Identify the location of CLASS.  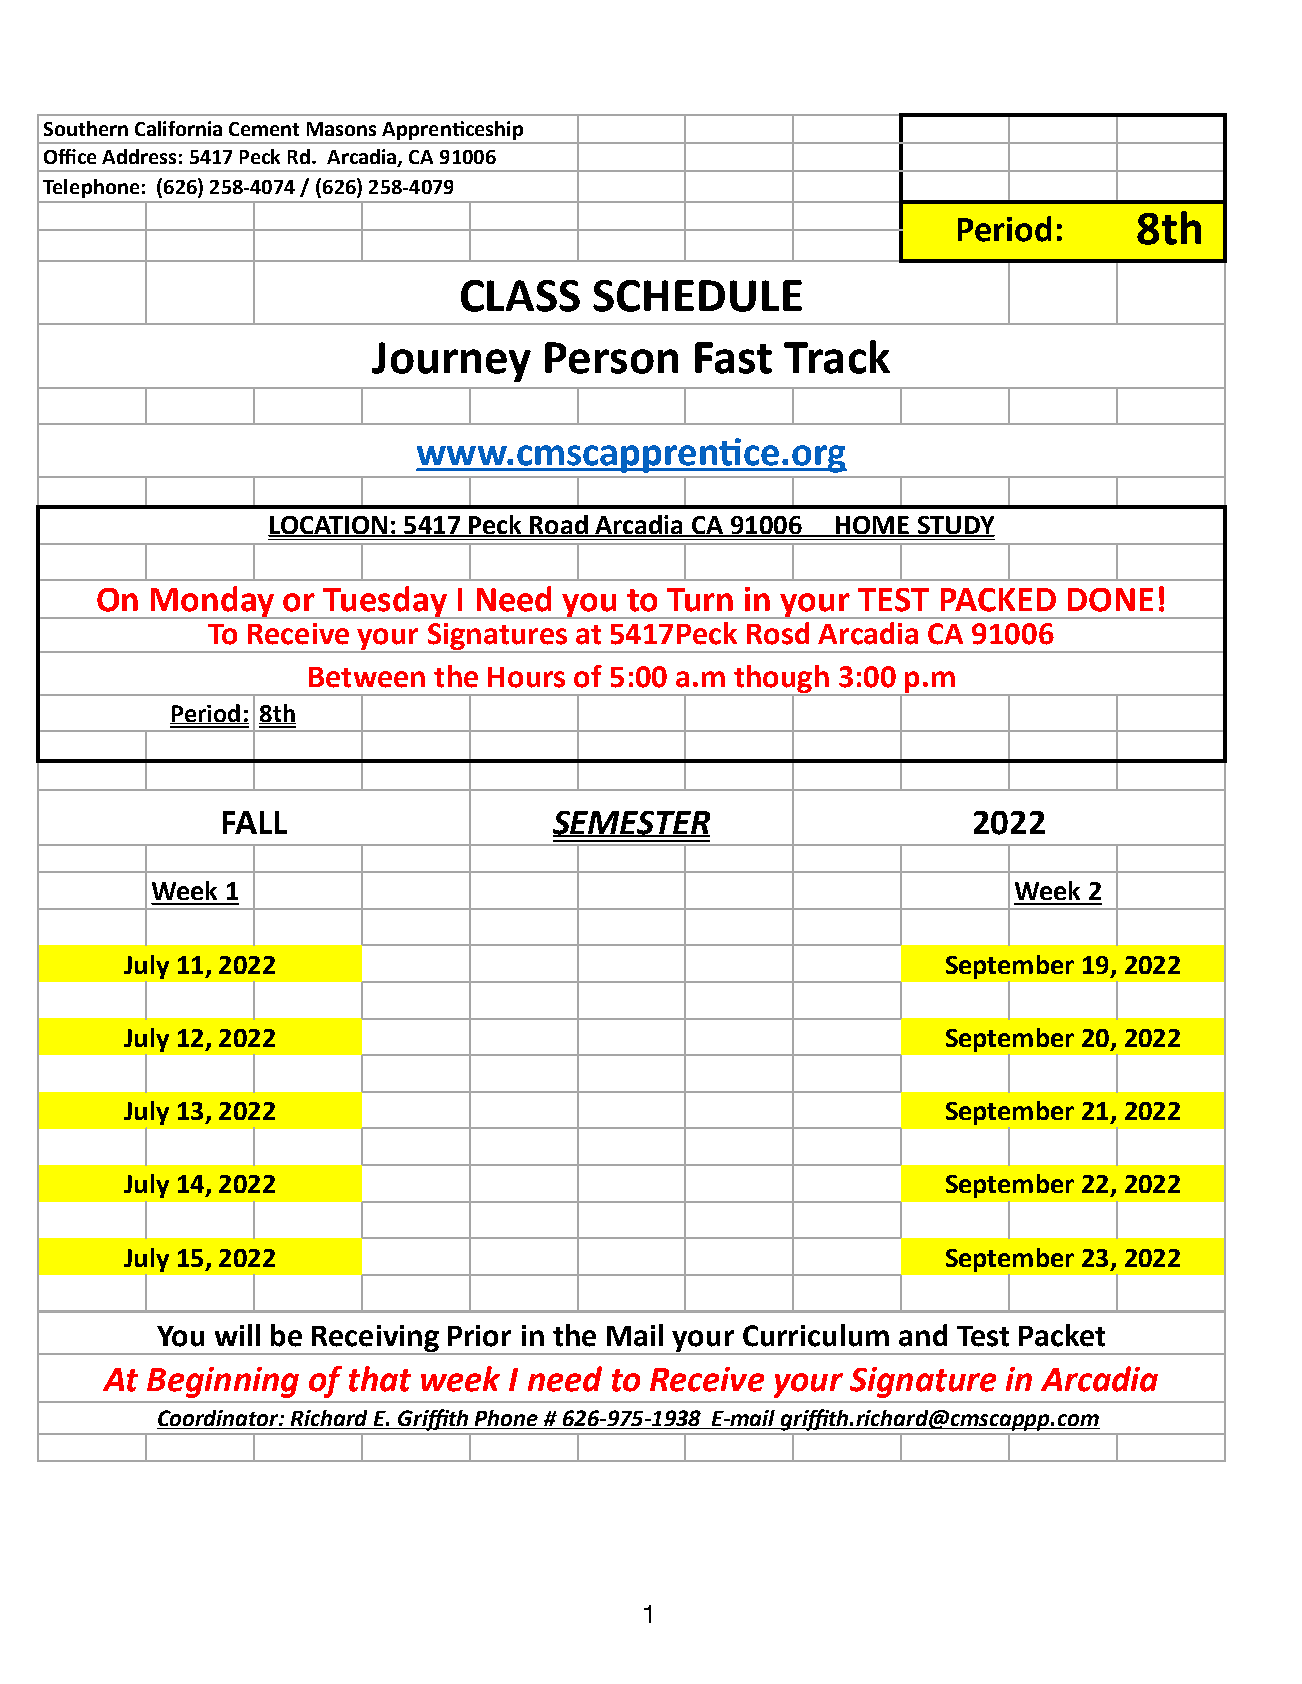
(520, 296).
